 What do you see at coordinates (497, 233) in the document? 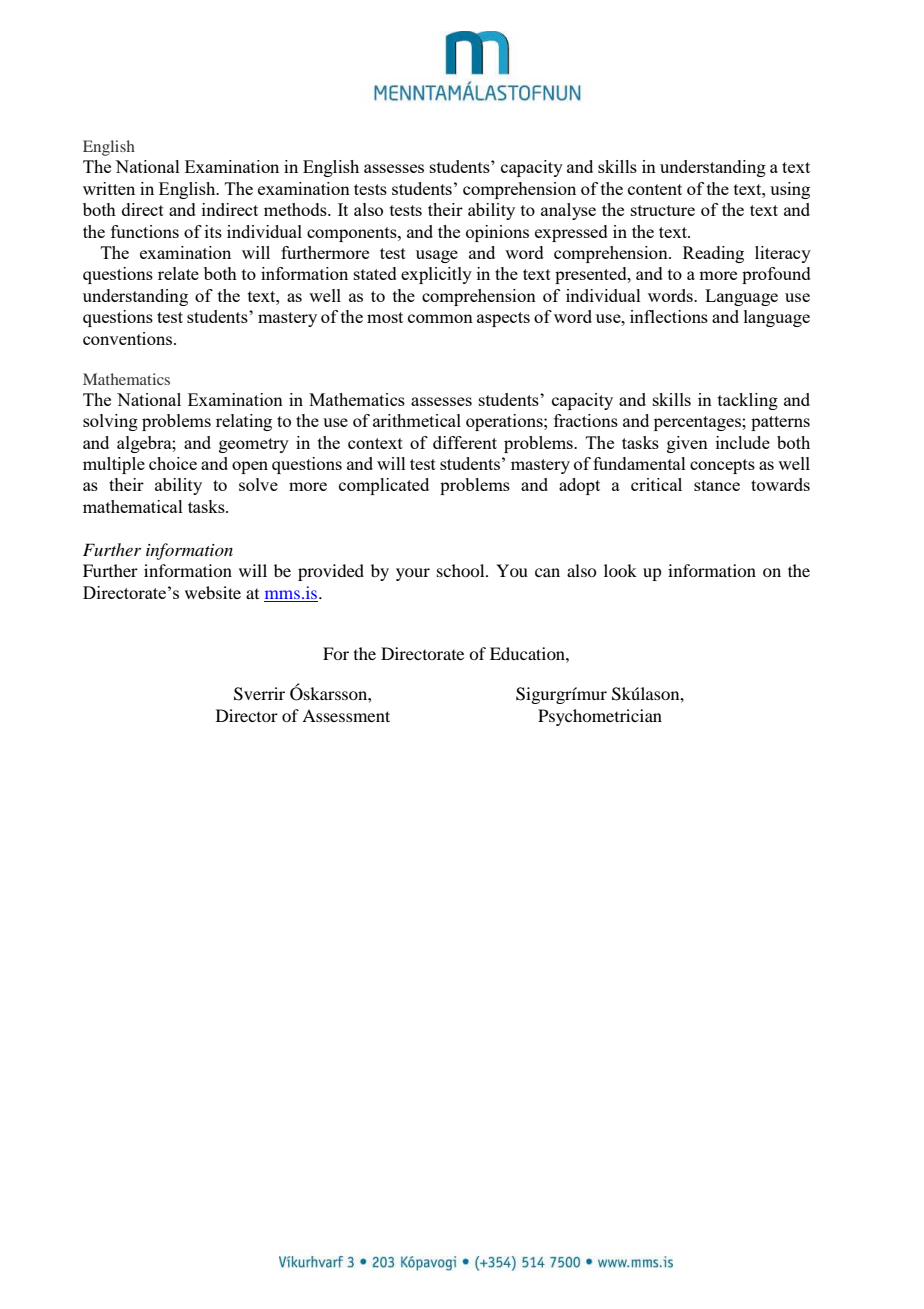
I see `opinions` at bounding box center [497, 233].
